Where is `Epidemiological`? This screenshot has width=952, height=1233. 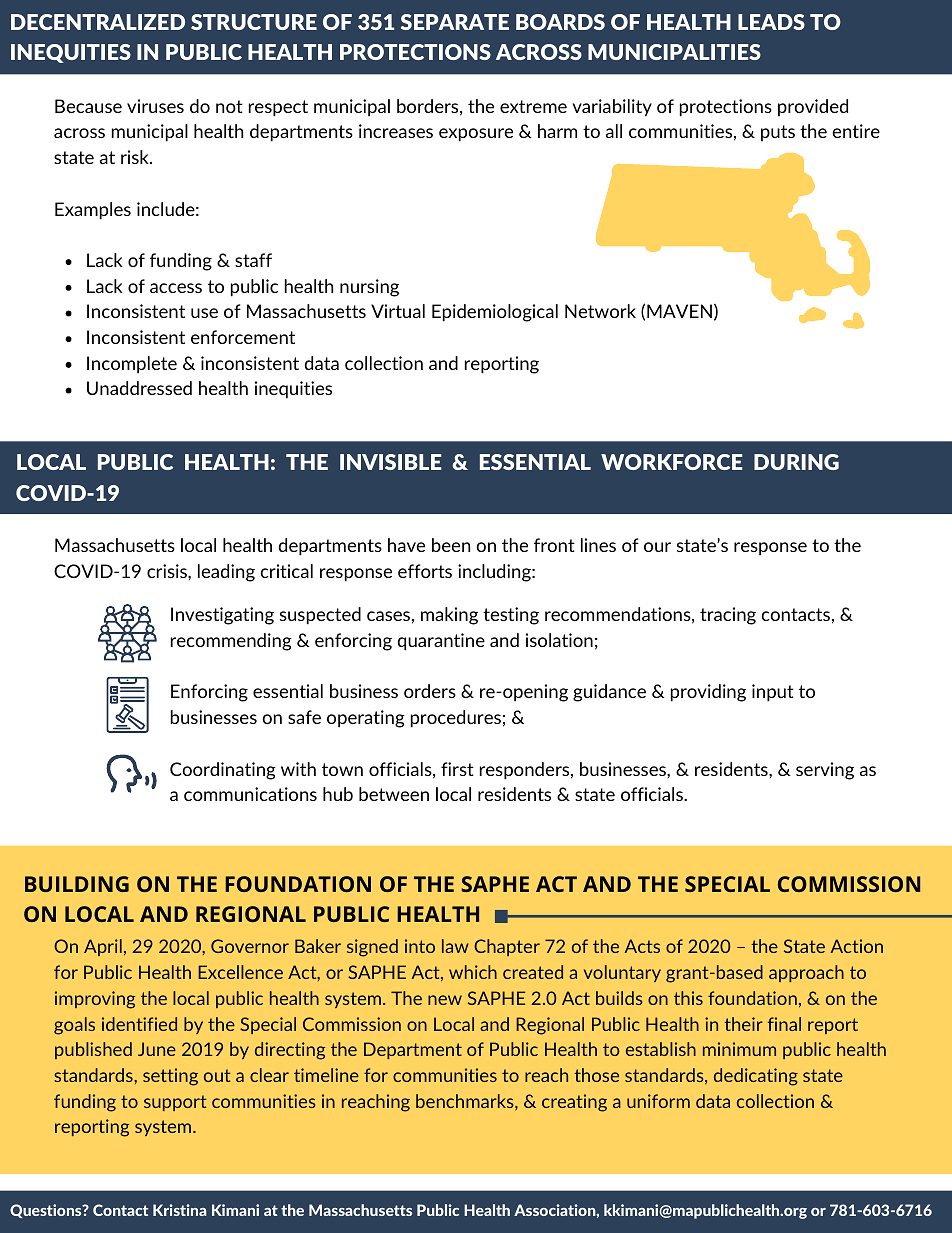 Epidemiological is located at coordinates (495, 313).
